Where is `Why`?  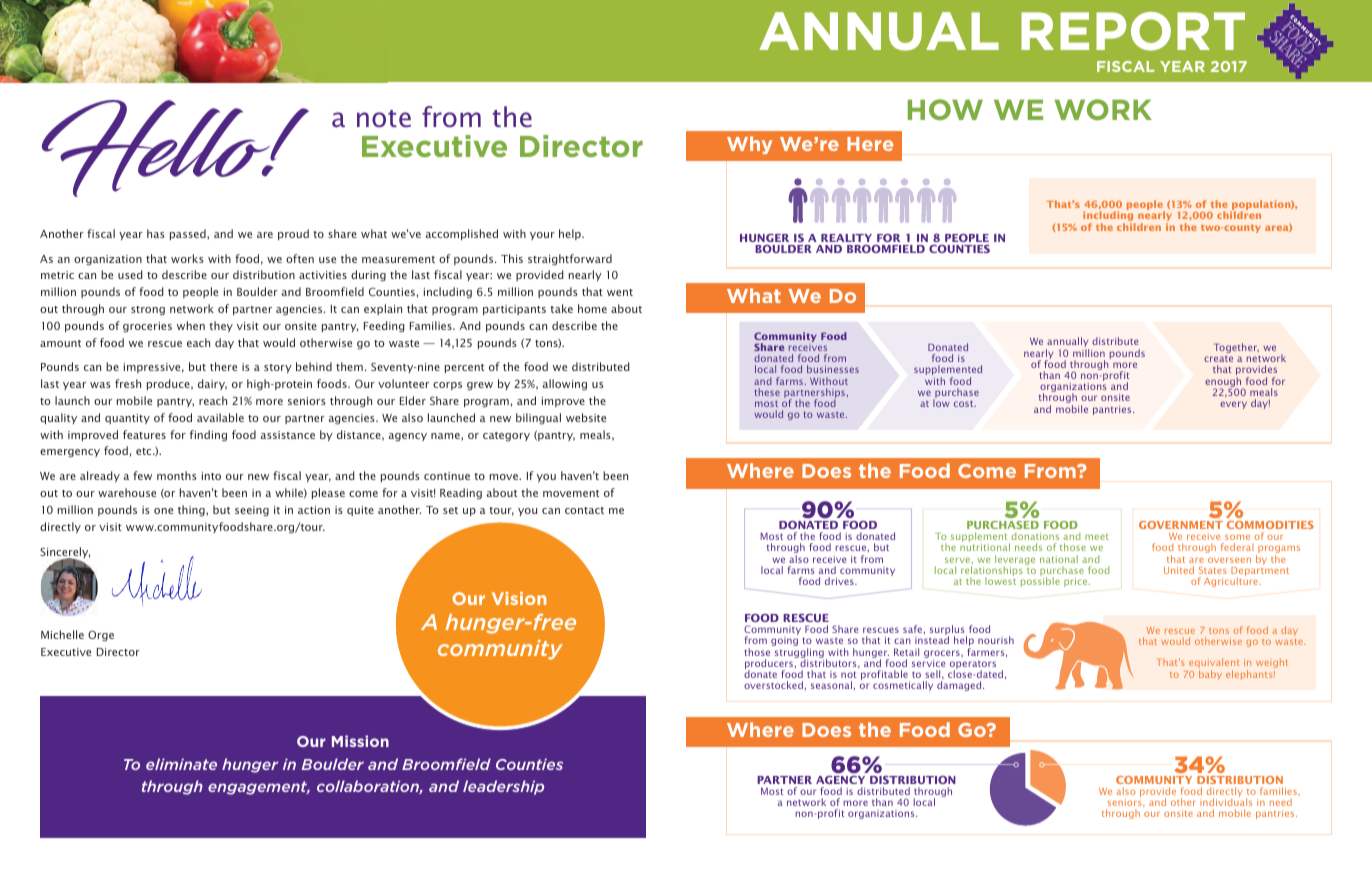
Why is located at coordinates (749, 145).
